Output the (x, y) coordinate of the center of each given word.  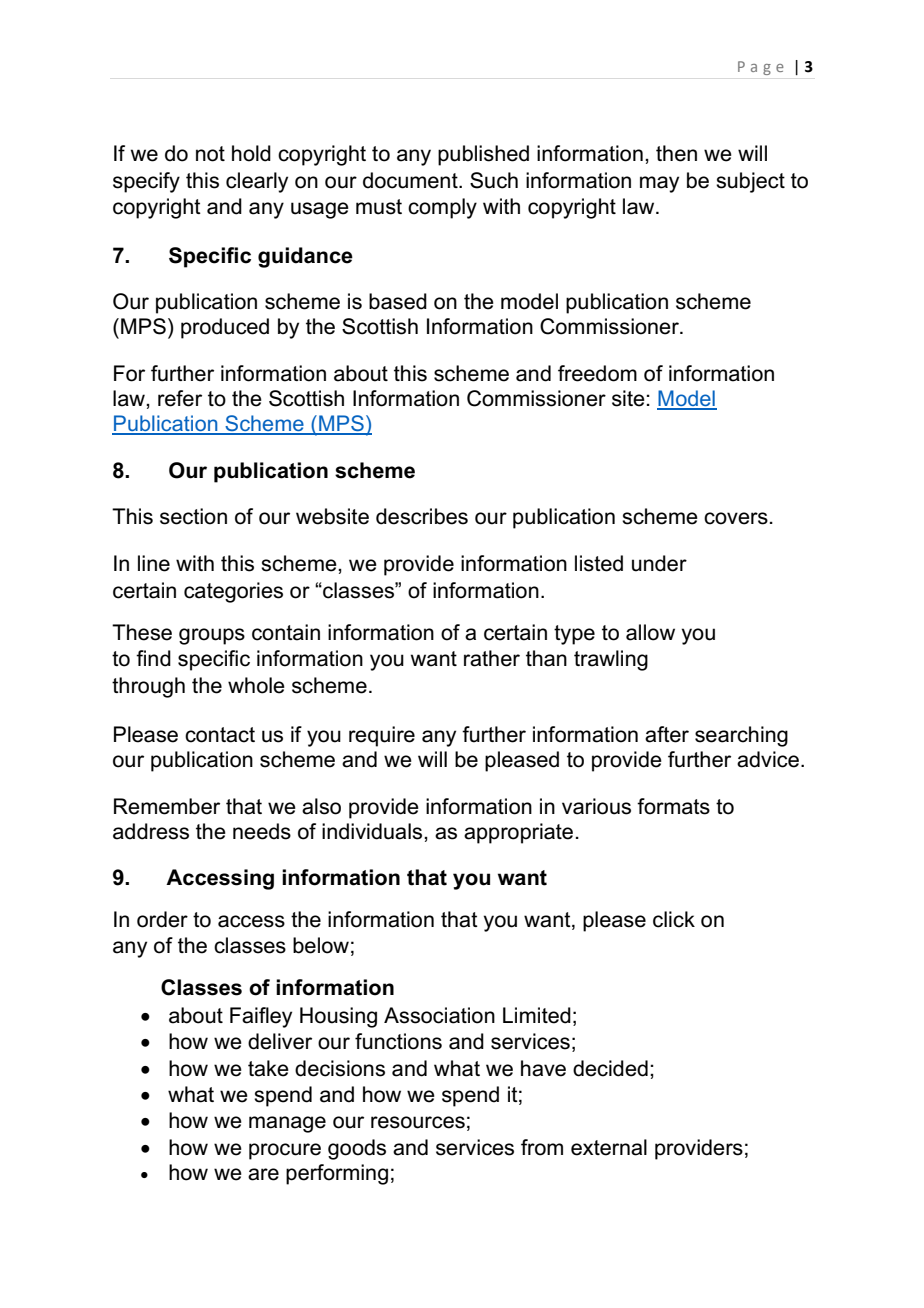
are (263, 1174)
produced (225, 328)
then (676, 153)
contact (220, 735)
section (193, 516)
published (483, 155)
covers (736, 518)
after (667, 734)
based (398, 301)
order (162, 919)
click (674, 919)
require (382, 736)
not (210, 154)
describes (422, 516)
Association (439, 1015)
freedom (597, 373)
